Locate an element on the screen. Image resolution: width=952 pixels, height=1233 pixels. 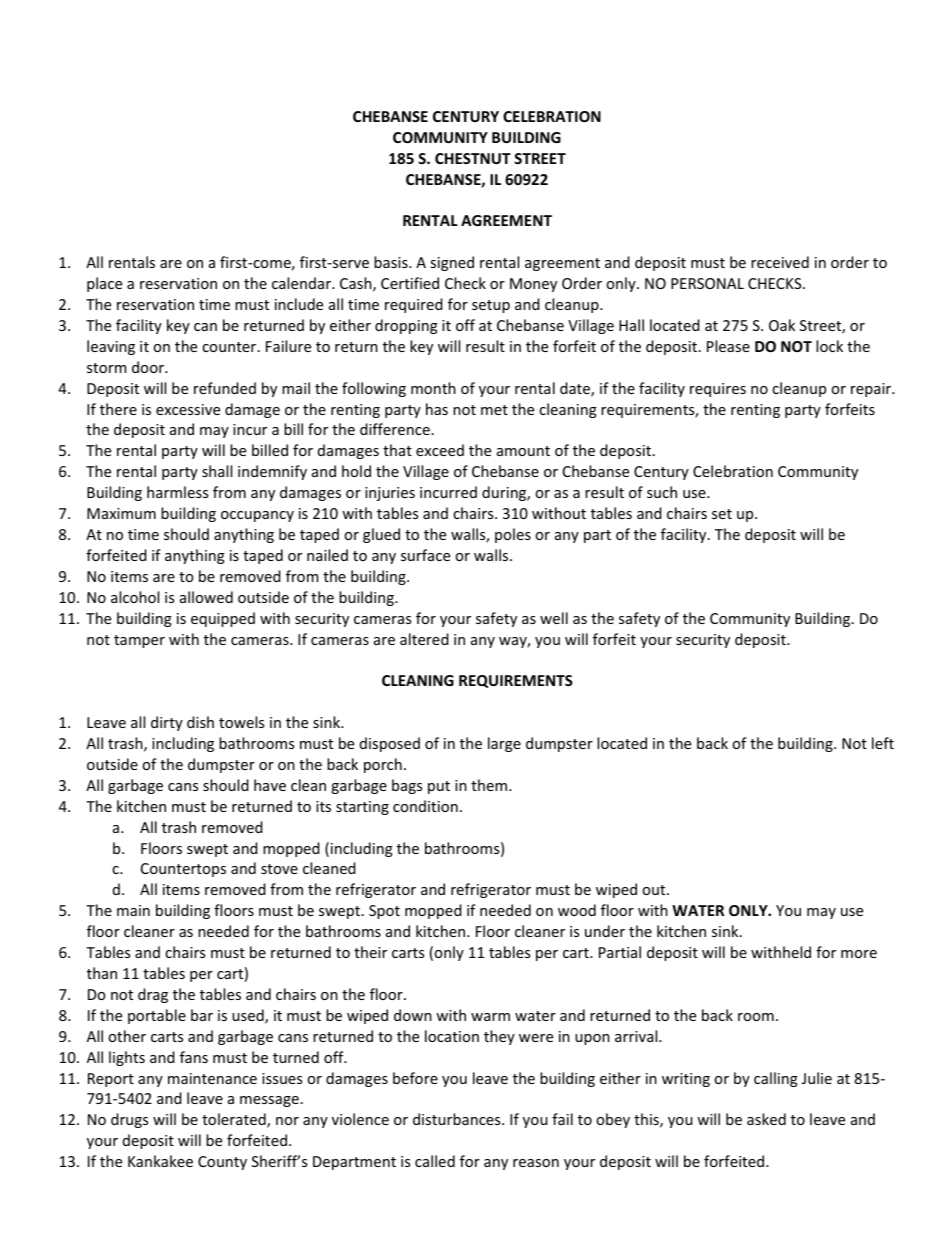
have is located at coordinates (270, 785).
